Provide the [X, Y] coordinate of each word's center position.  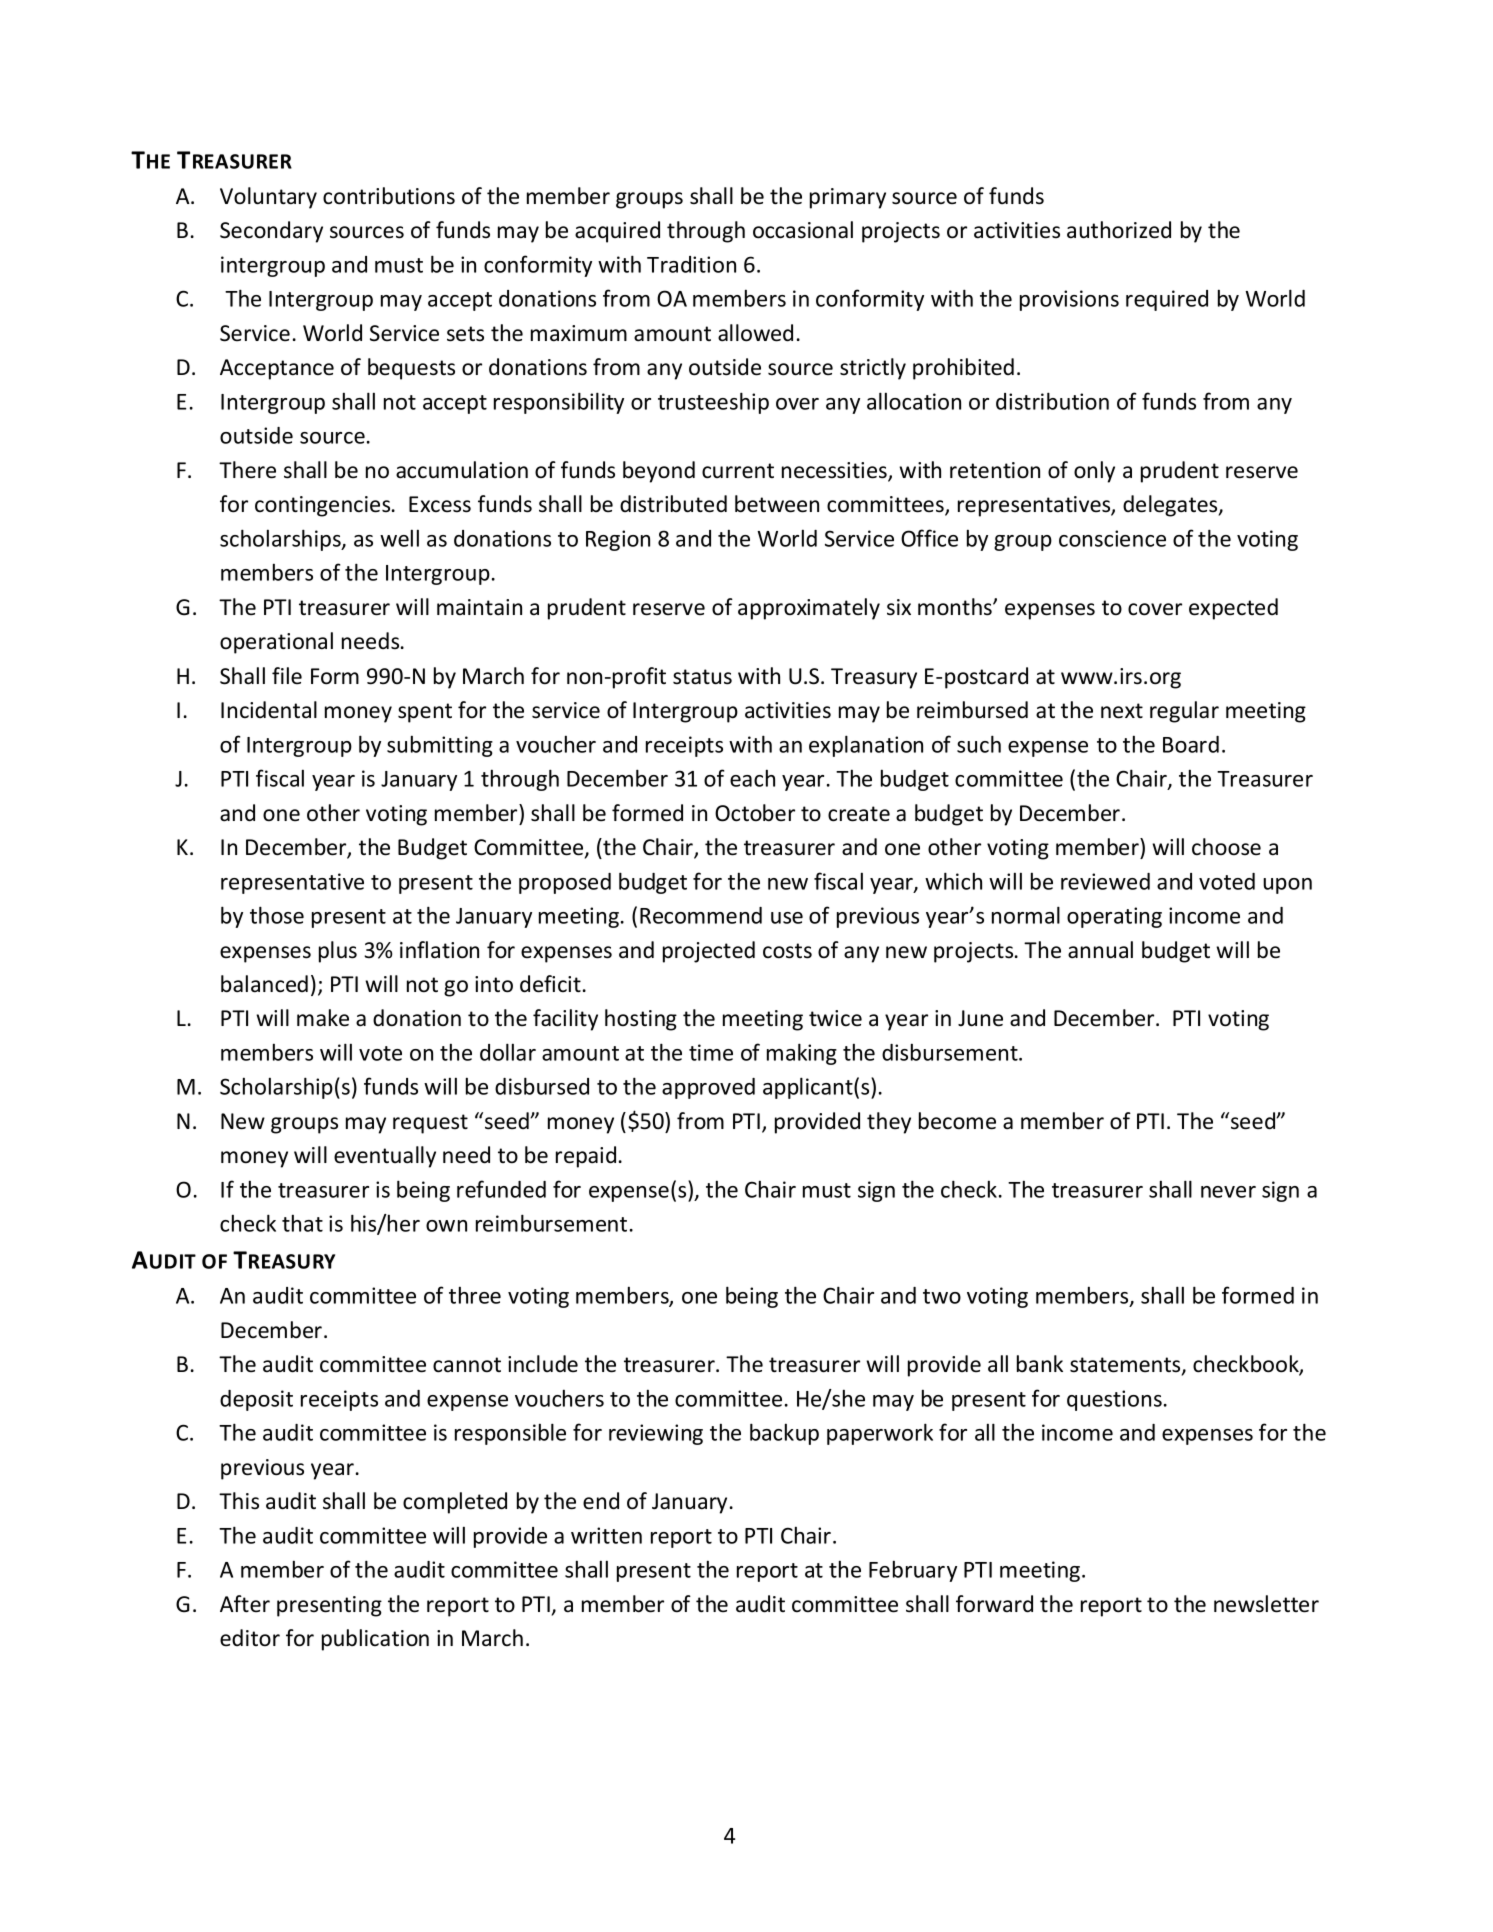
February [913, 1571]
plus [338, 952]
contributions [389, 196]
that [302, 1223]
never [1228, 1192]
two [942, 1296]
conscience [1112, 538]
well [399, 538]
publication [375, 1640]
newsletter [1266, 1604]
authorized [1119, 230]
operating [1114, 917]
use [787, 918]
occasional [803, 230]
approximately [809, 609]
